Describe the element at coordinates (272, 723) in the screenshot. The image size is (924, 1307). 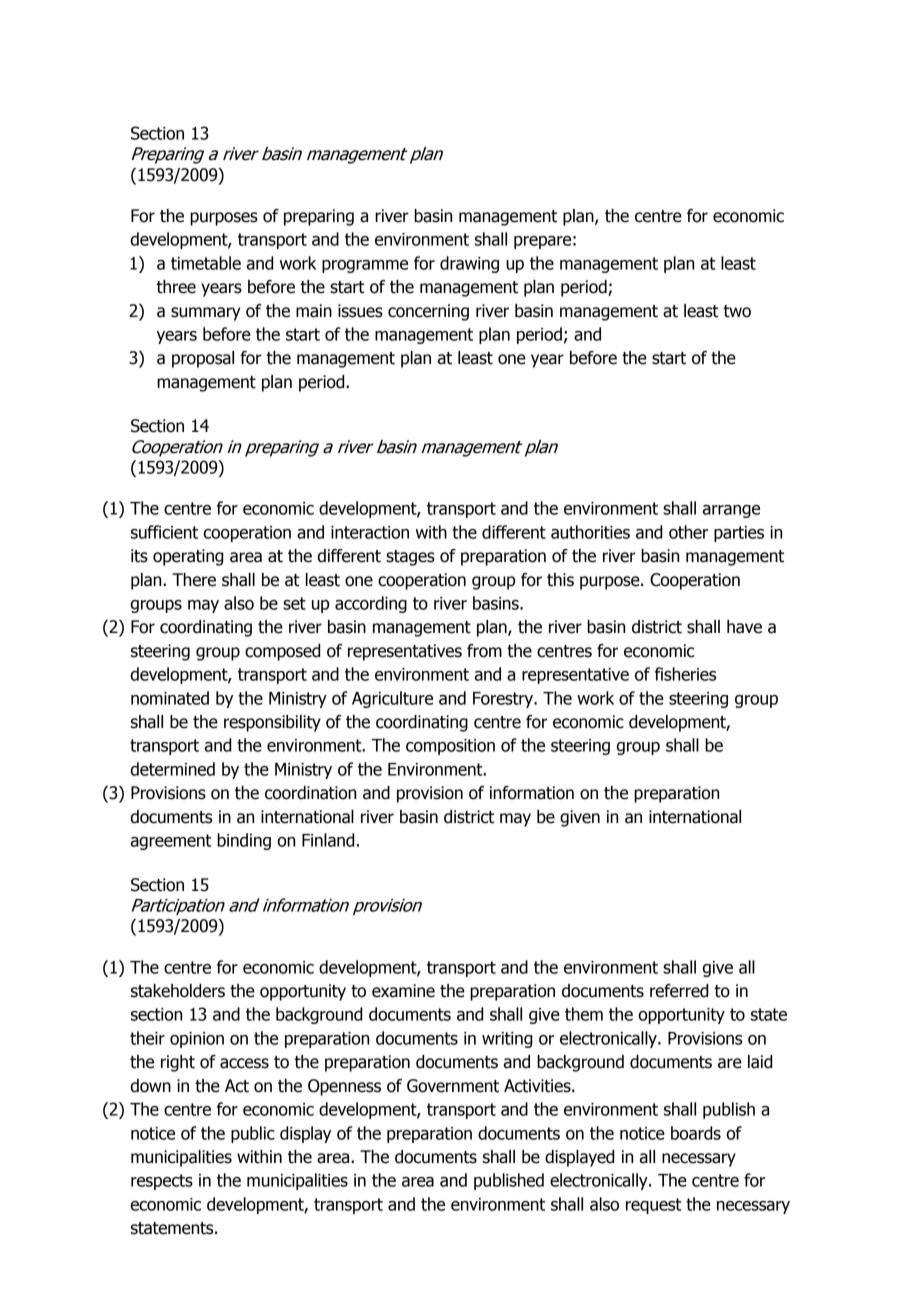
I see `responsibility` at that location.
